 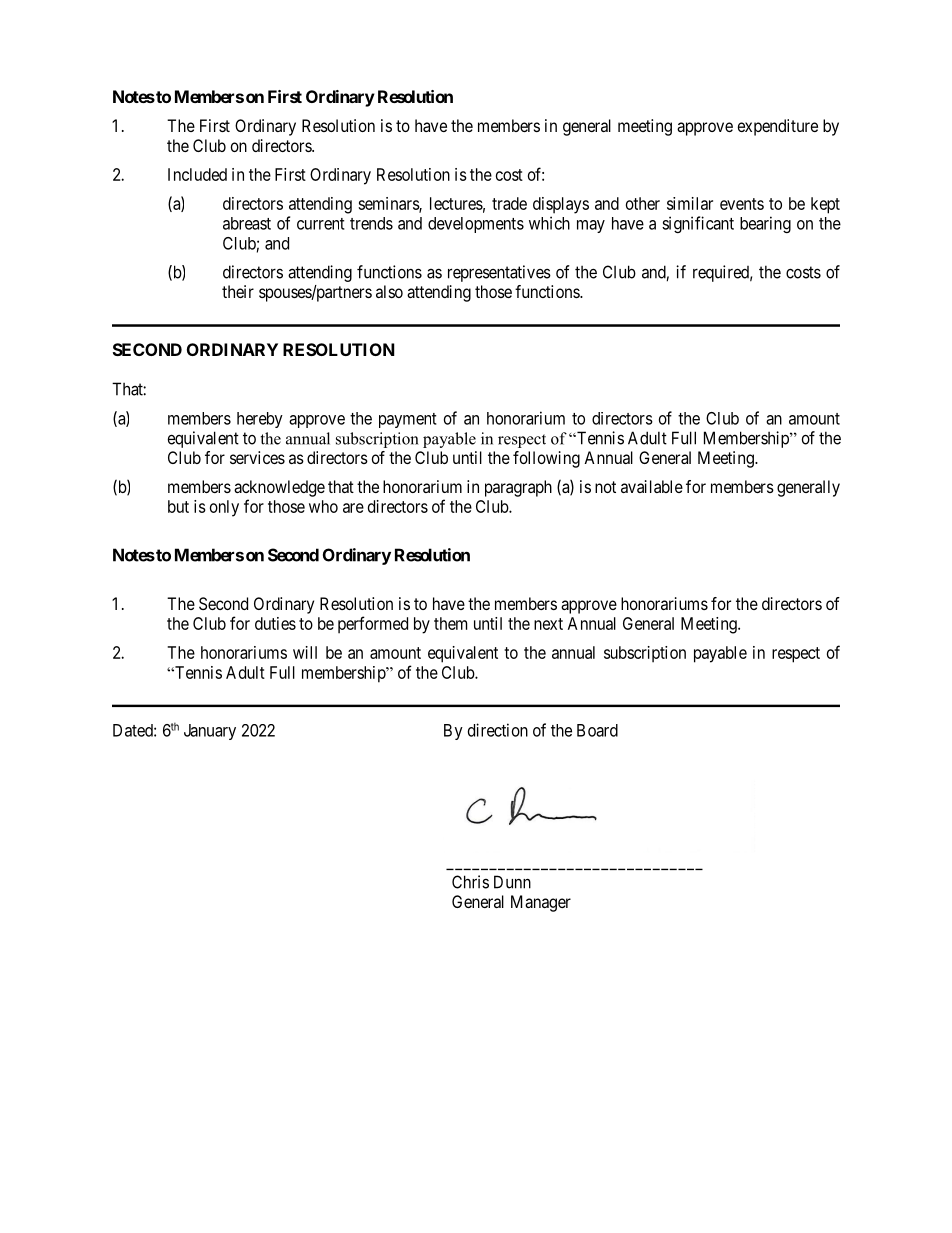 What do you see at coordinates (224, 508) in the document?
I see `only` at bounding box center [224, 508].
